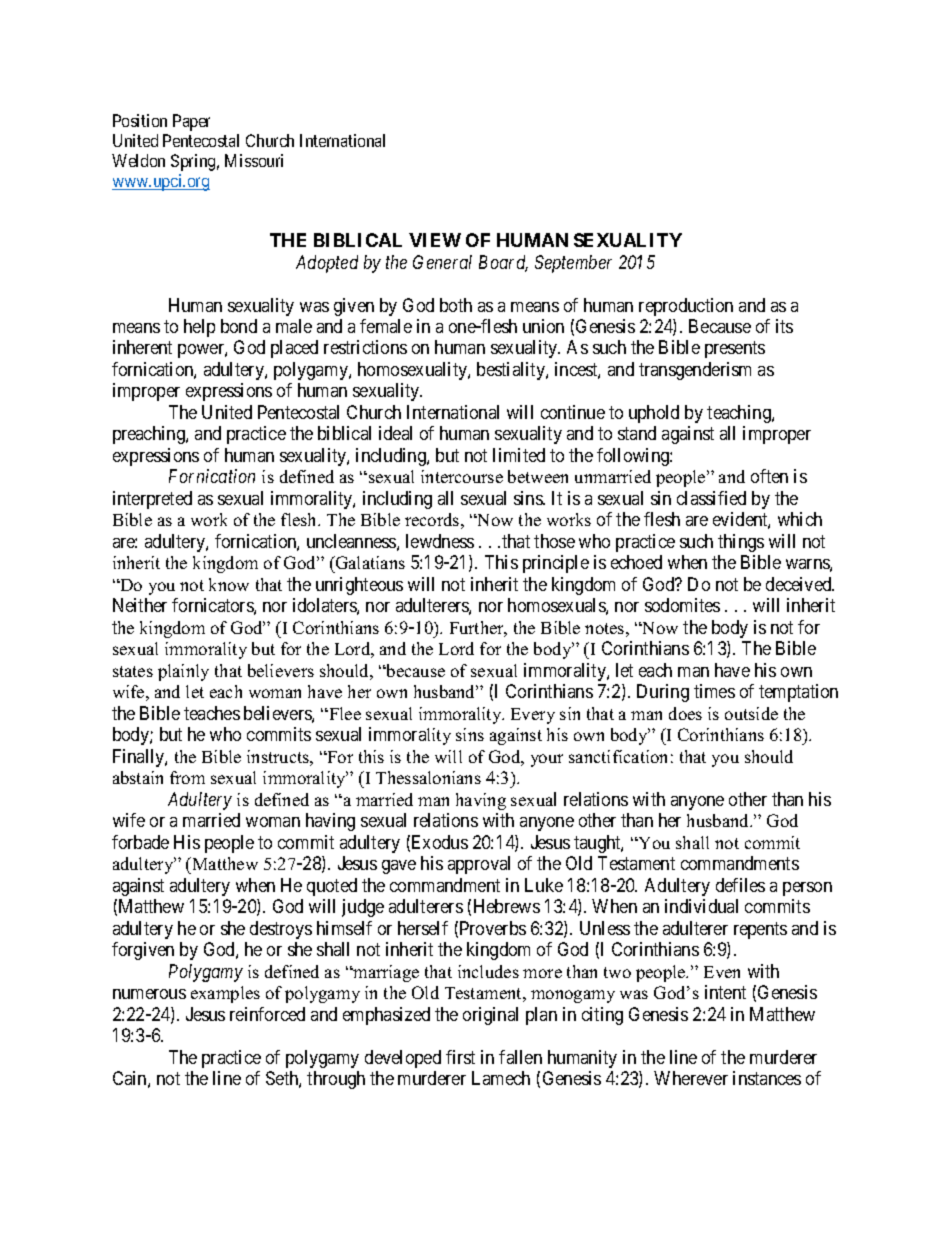 This screenshot has height=1233, width=952. I want to click on both, so click(456, 305).
